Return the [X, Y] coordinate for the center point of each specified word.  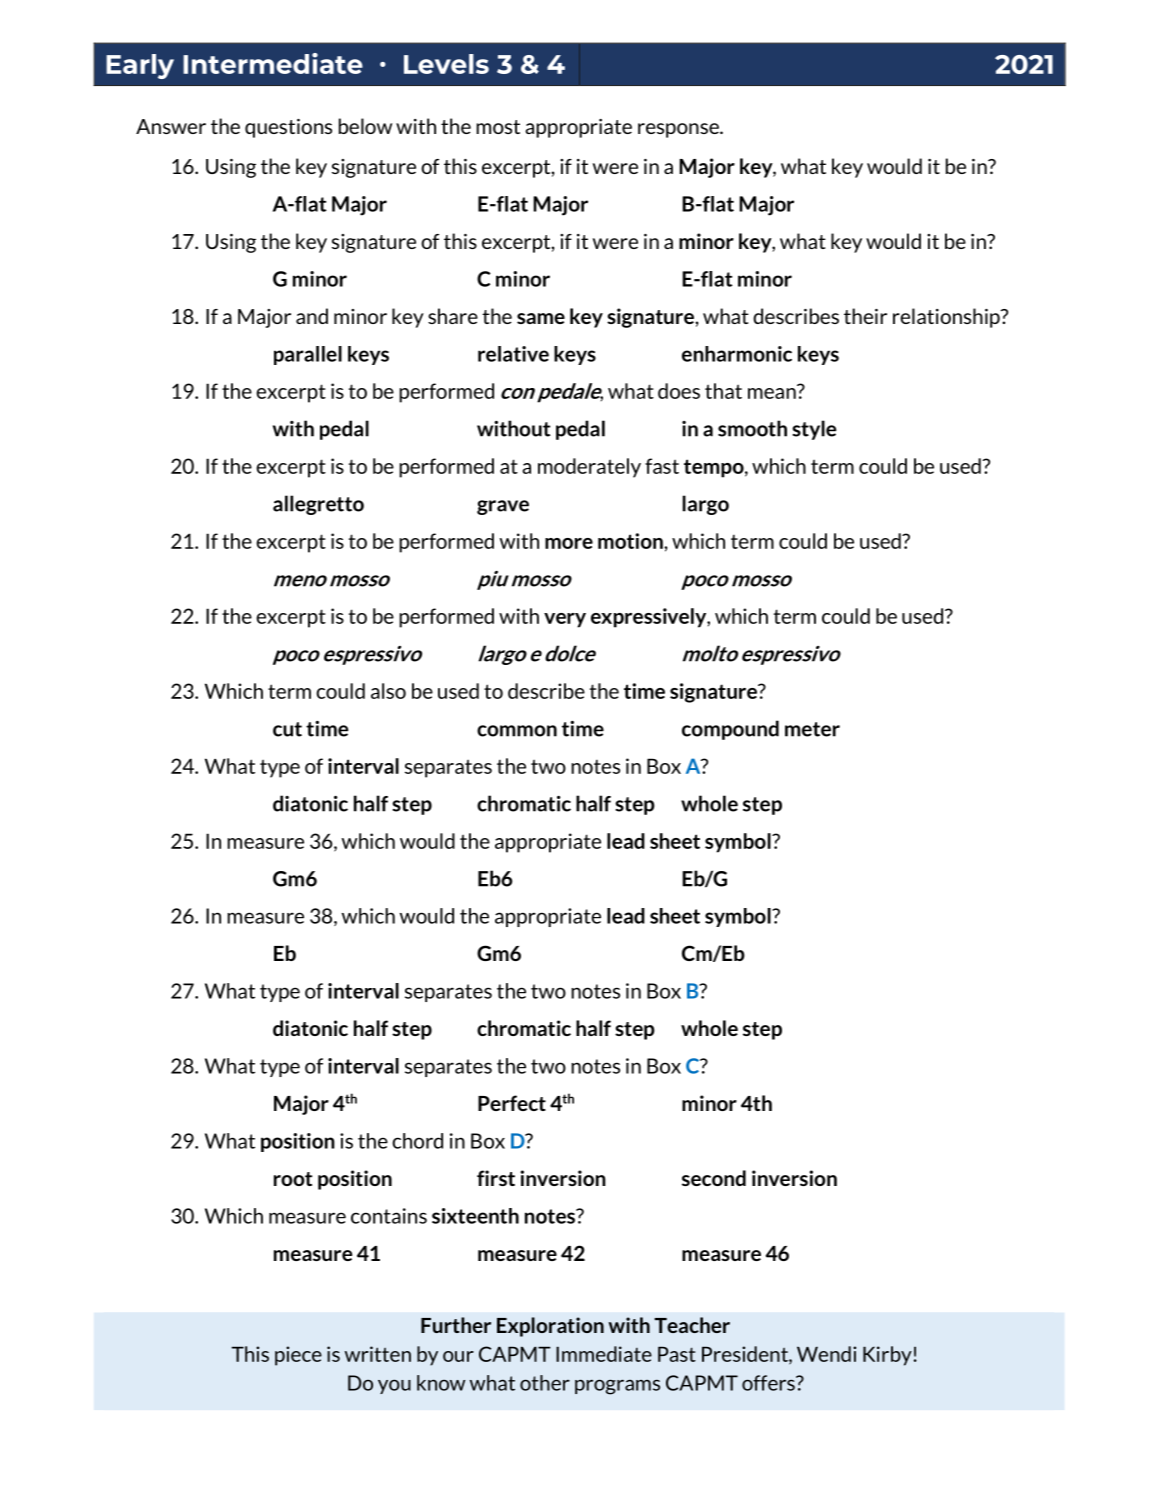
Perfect [512, 1103]
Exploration [550, 1327]
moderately [589, 468]
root [293, 1179]
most [498, 127]
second [714, 1178]
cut [287, 729]
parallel [308, 355]
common [517, 731]
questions [288, 128]
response [679, 130]
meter [812, 729]
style [814, 430]
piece [298, 1356]
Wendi [826, 1354]
